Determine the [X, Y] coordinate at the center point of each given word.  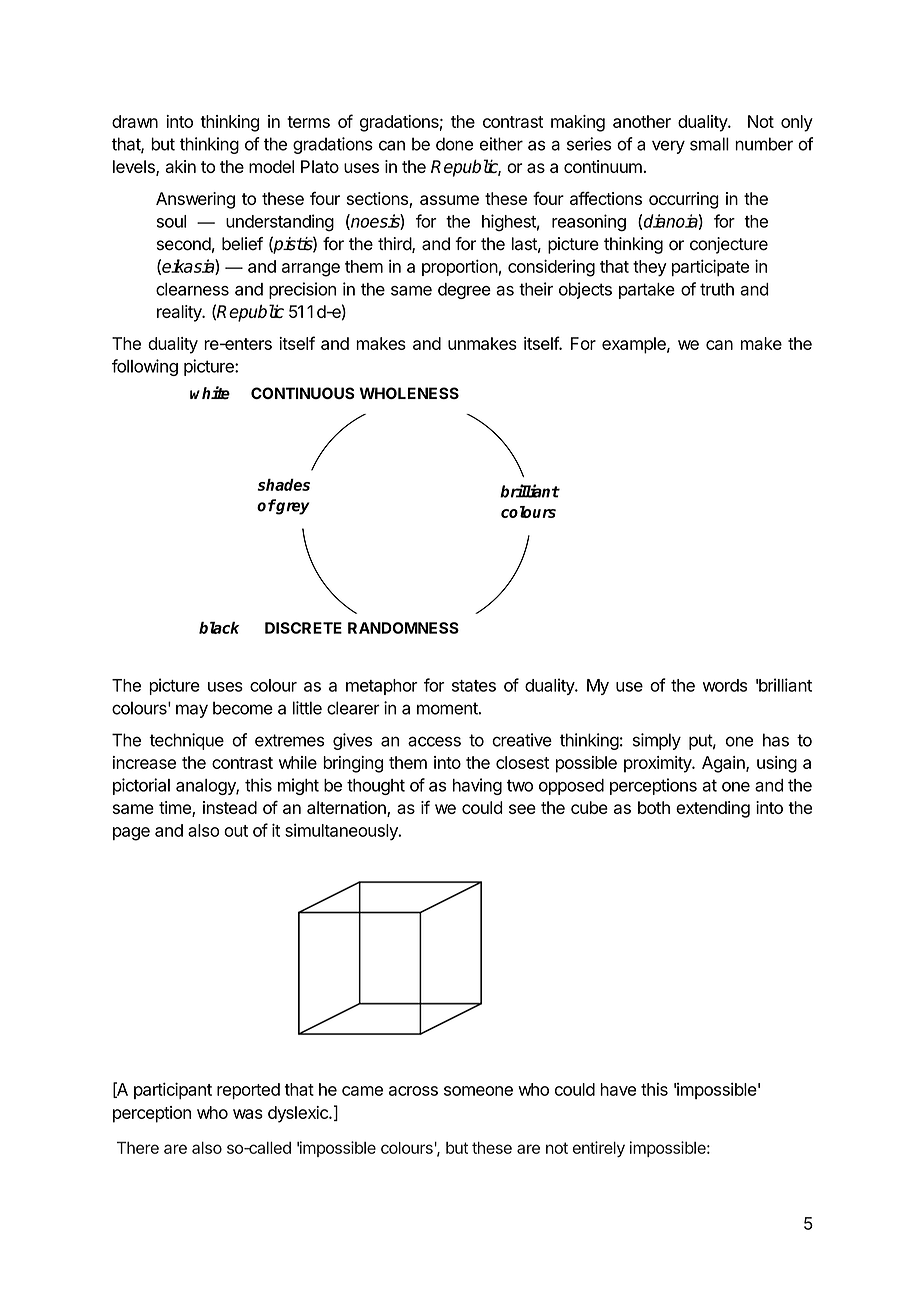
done [454, 144]
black [219, 628]
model [271, 166]
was [248, 1114]
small [709, 144]
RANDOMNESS [403, 628]
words [725, 685]
